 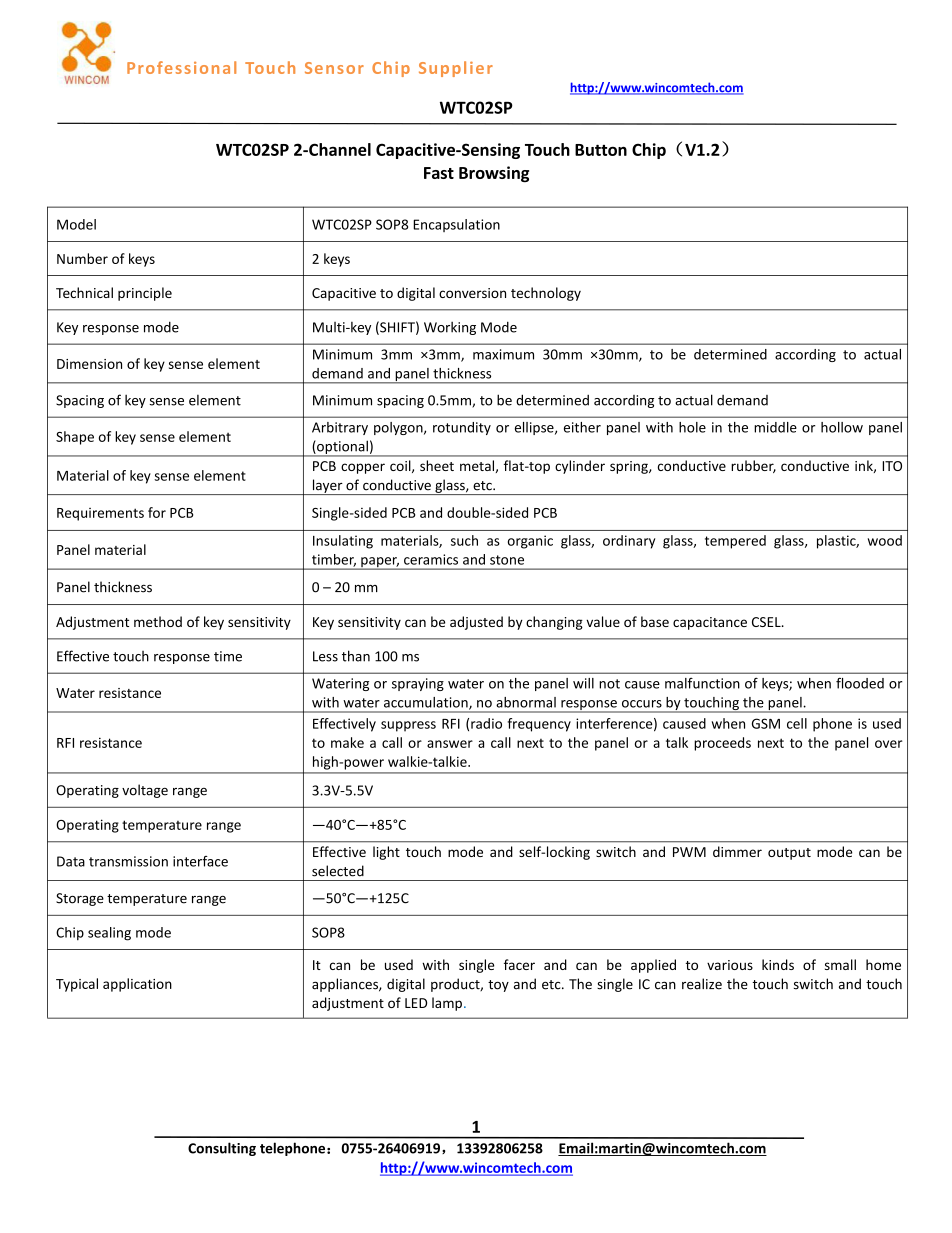 What do you see at coordinates (797, 723) in the screenshot?
I see `cell` at bounding box center [797, 723].
